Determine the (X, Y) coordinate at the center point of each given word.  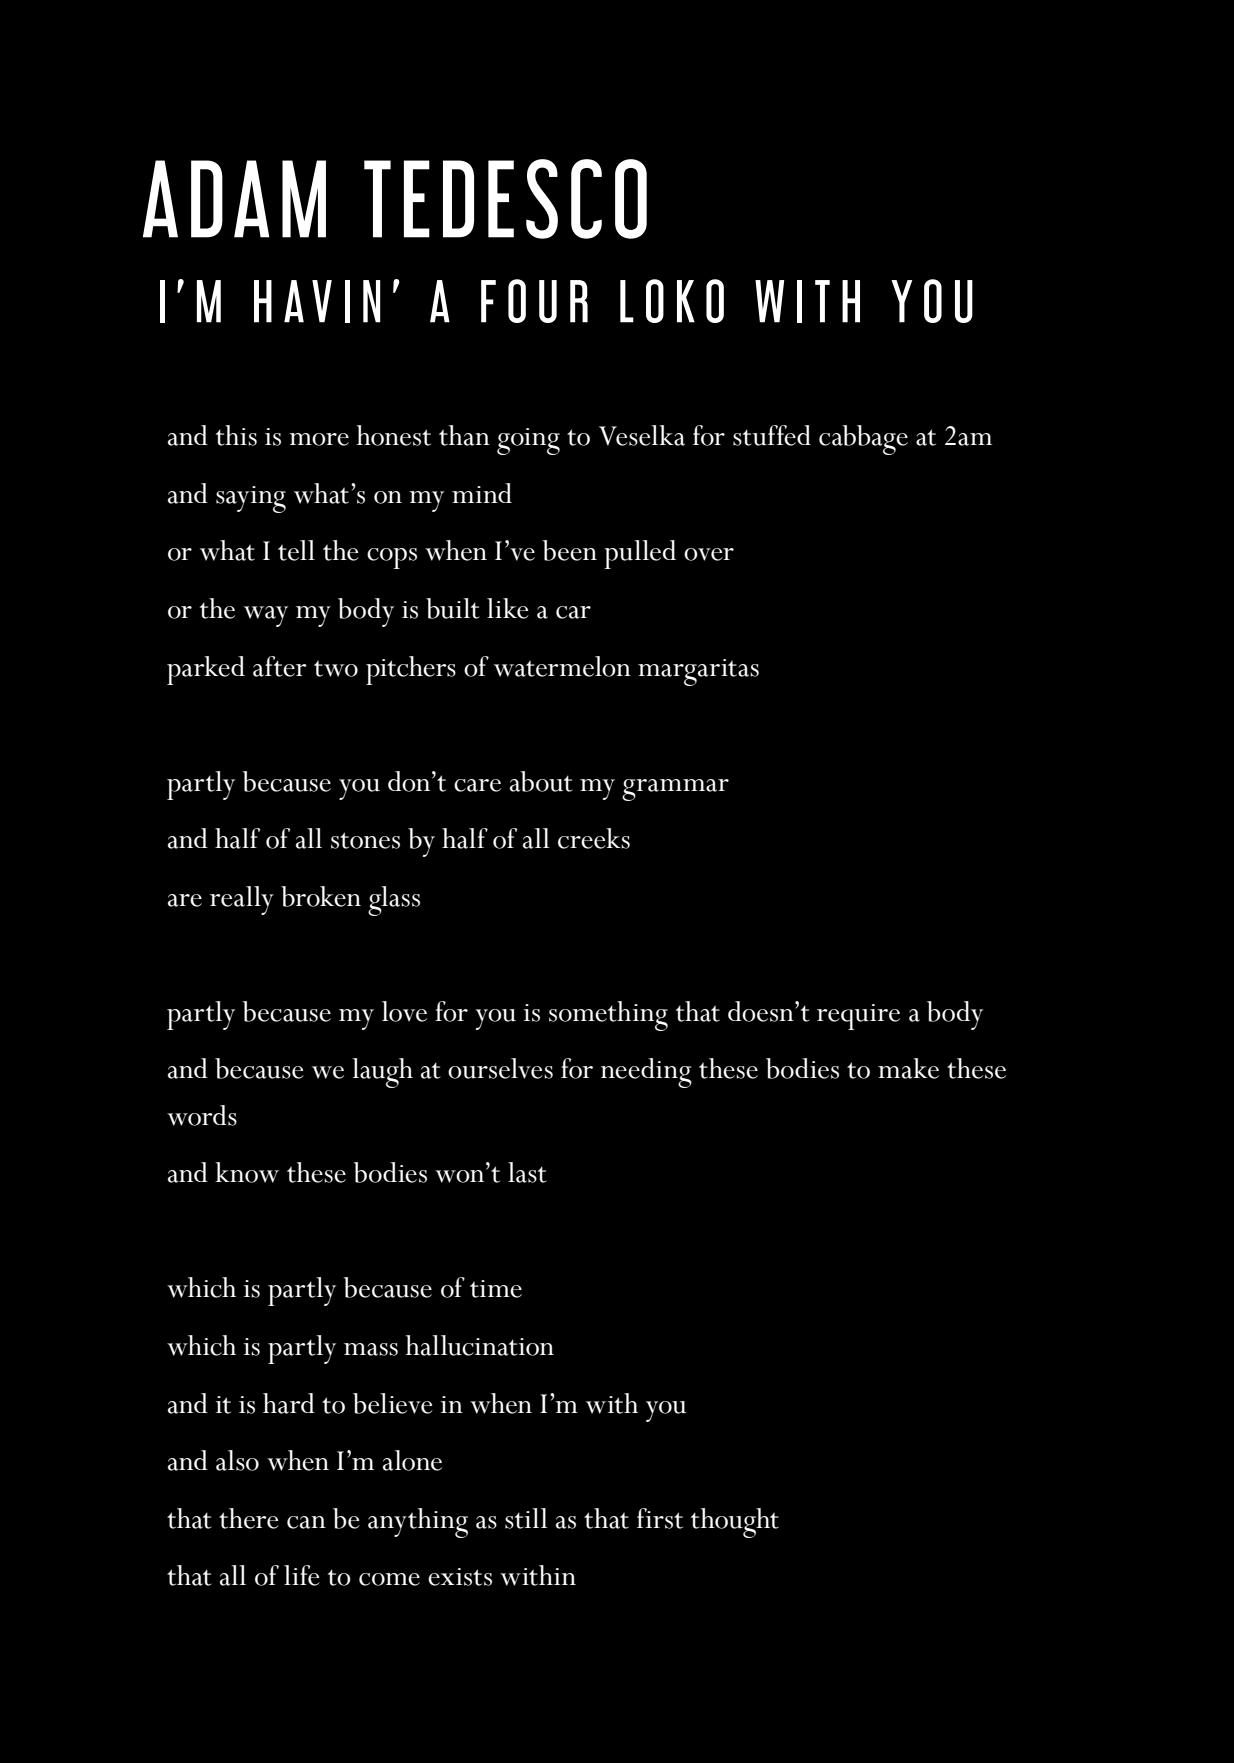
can (306, 1522)
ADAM (234, 199)
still (526, 1518)
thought (735, 1523)
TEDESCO (505, 199)
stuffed (772, 435)
